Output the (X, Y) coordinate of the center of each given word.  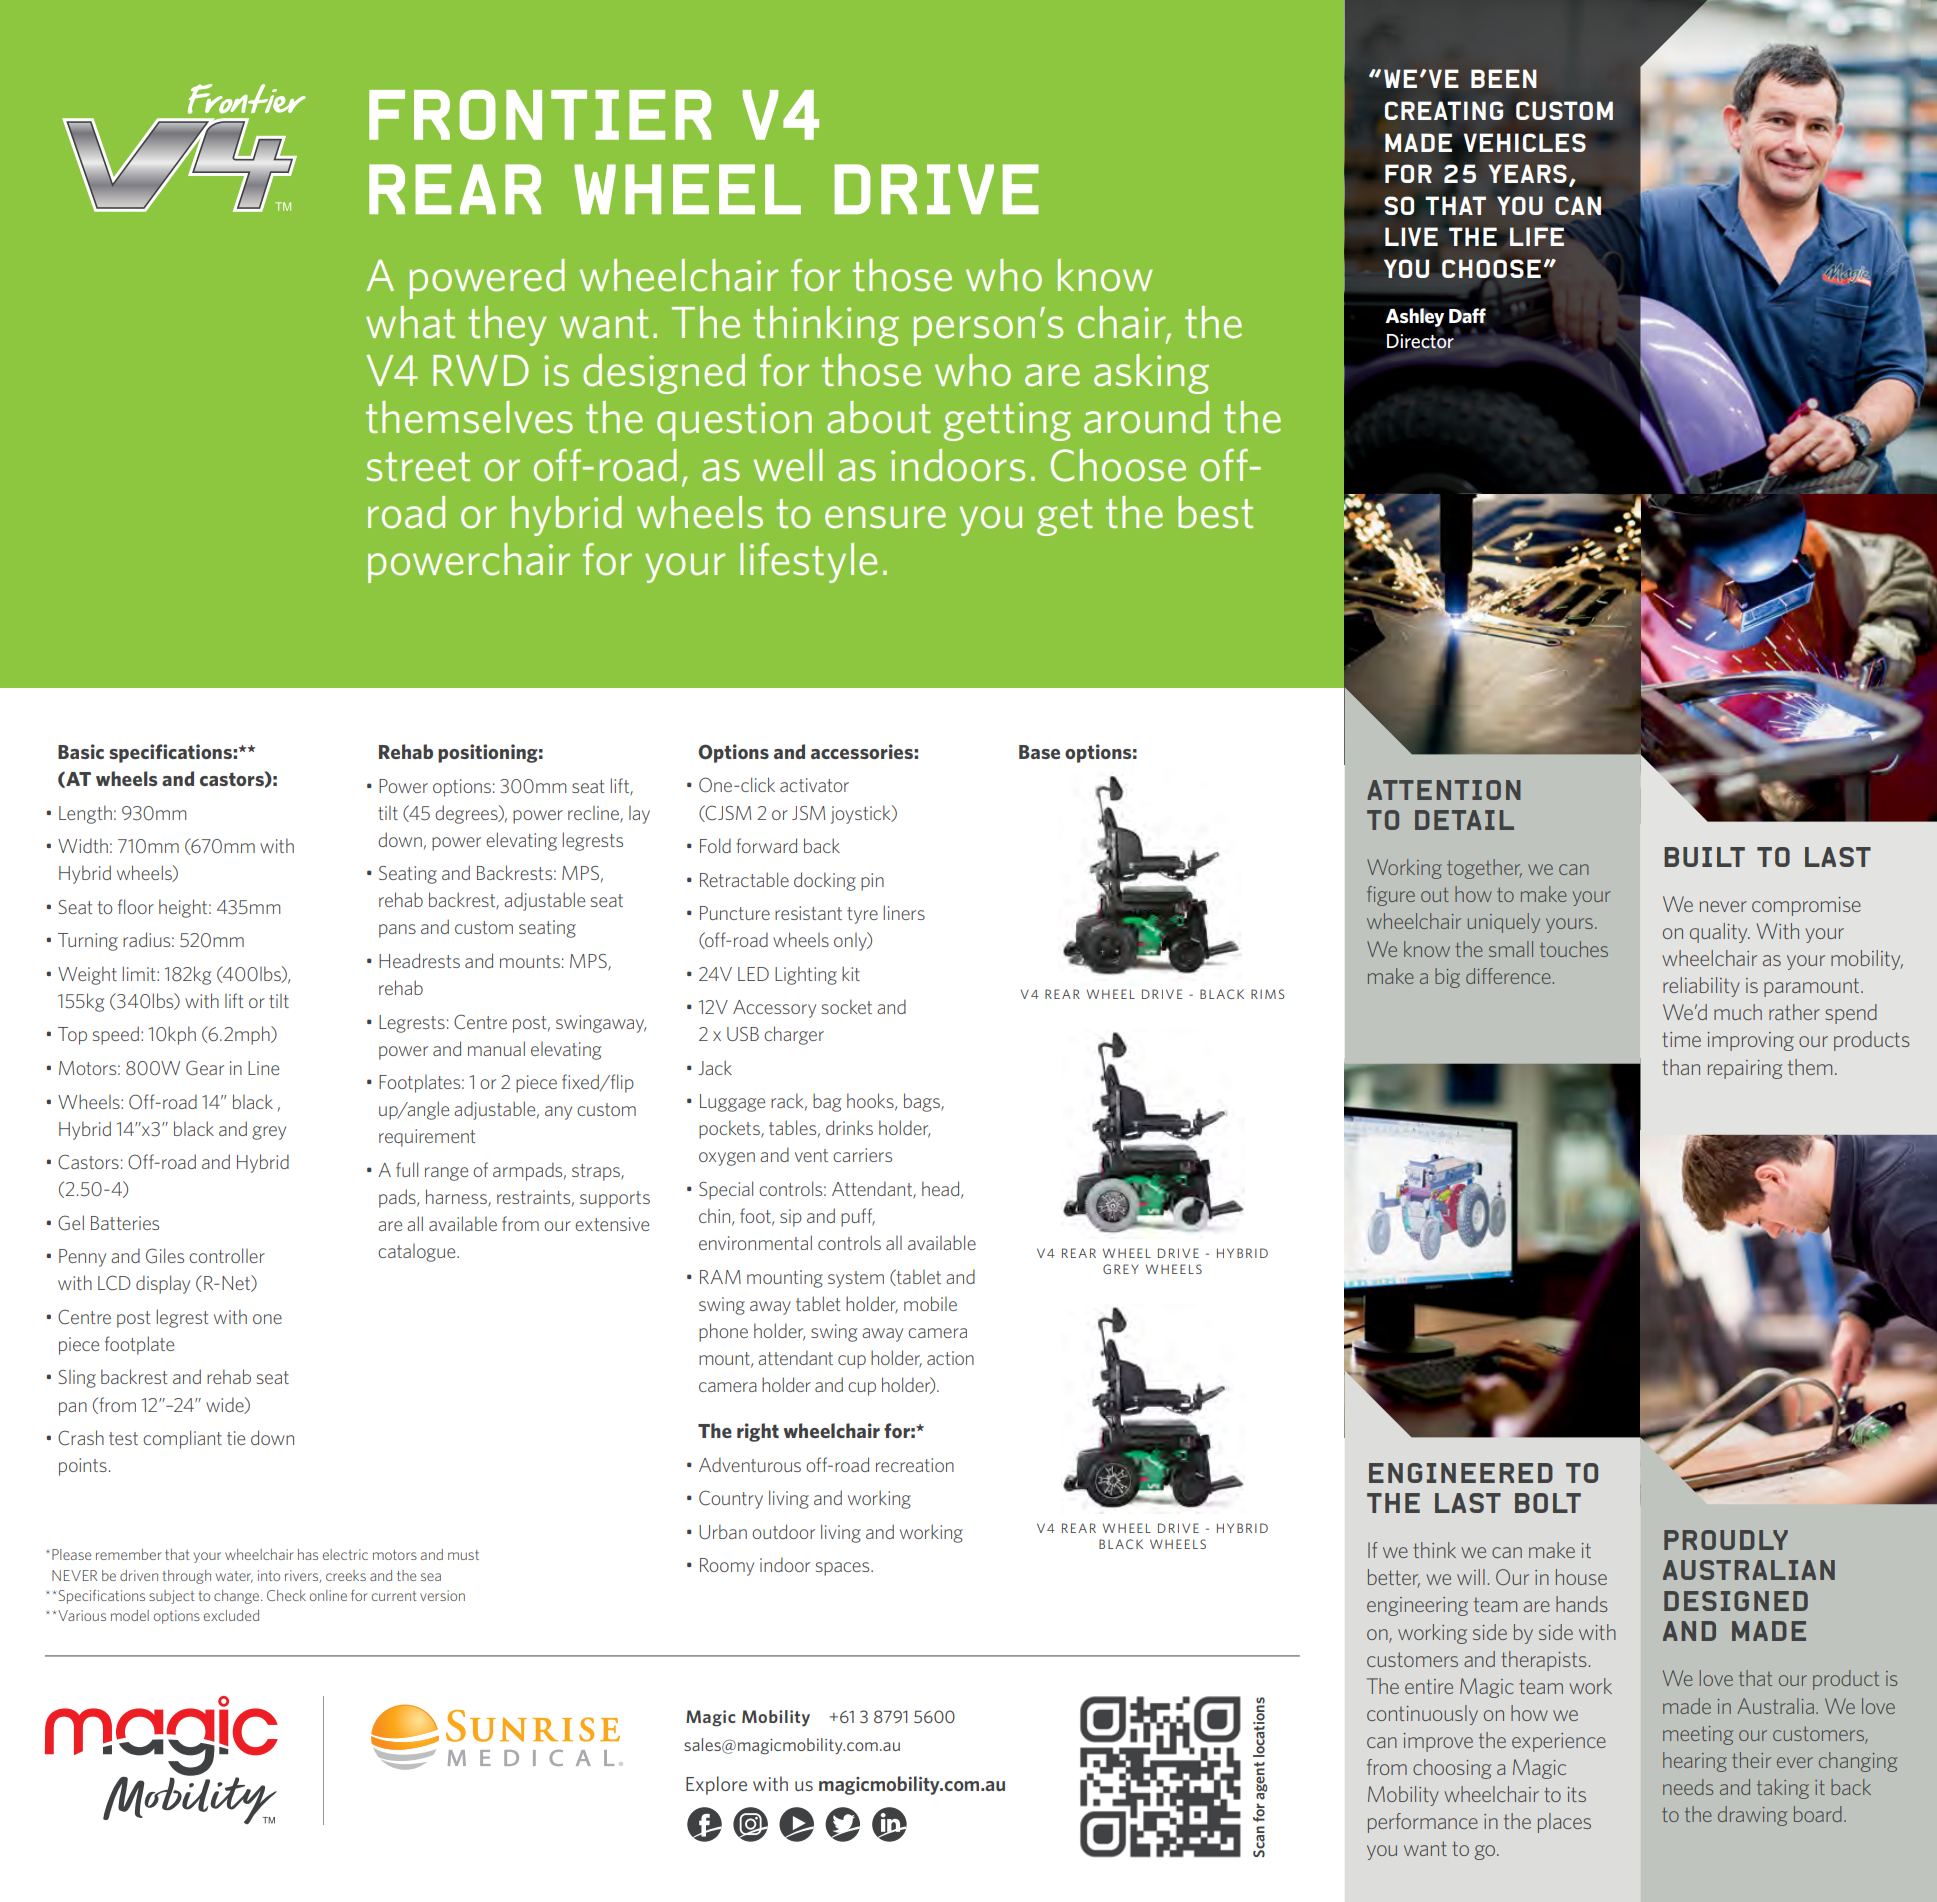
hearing (1695, 1762)
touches (1574, 949)
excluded (231, 1615)
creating (1444, 110)
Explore (716, 1785)
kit (851, 973)
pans (397, 931)
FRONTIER (540, 115)
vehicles (1525, 142)
